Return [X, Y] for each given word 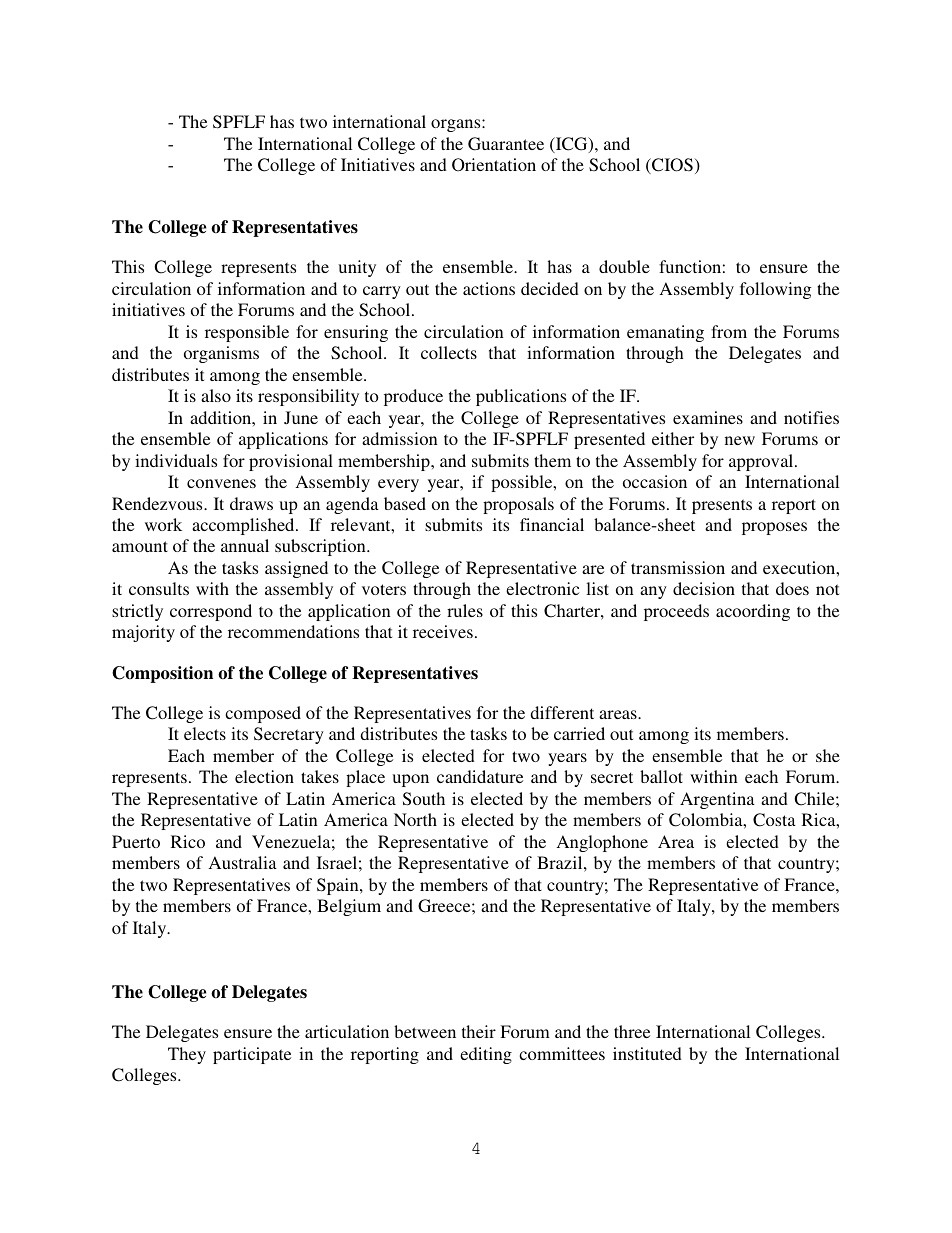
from [729, 331]
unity [357, 268]
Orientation [494, 165]
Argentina [717, 800]
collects [449, 352]
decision [704, 588]
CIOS [671, 166]
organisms [221, 354]
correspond [211, 612]
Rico [188, 841]
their [479, 1031]
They [187, 1055]
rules [465, 610]
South [424, 799]
